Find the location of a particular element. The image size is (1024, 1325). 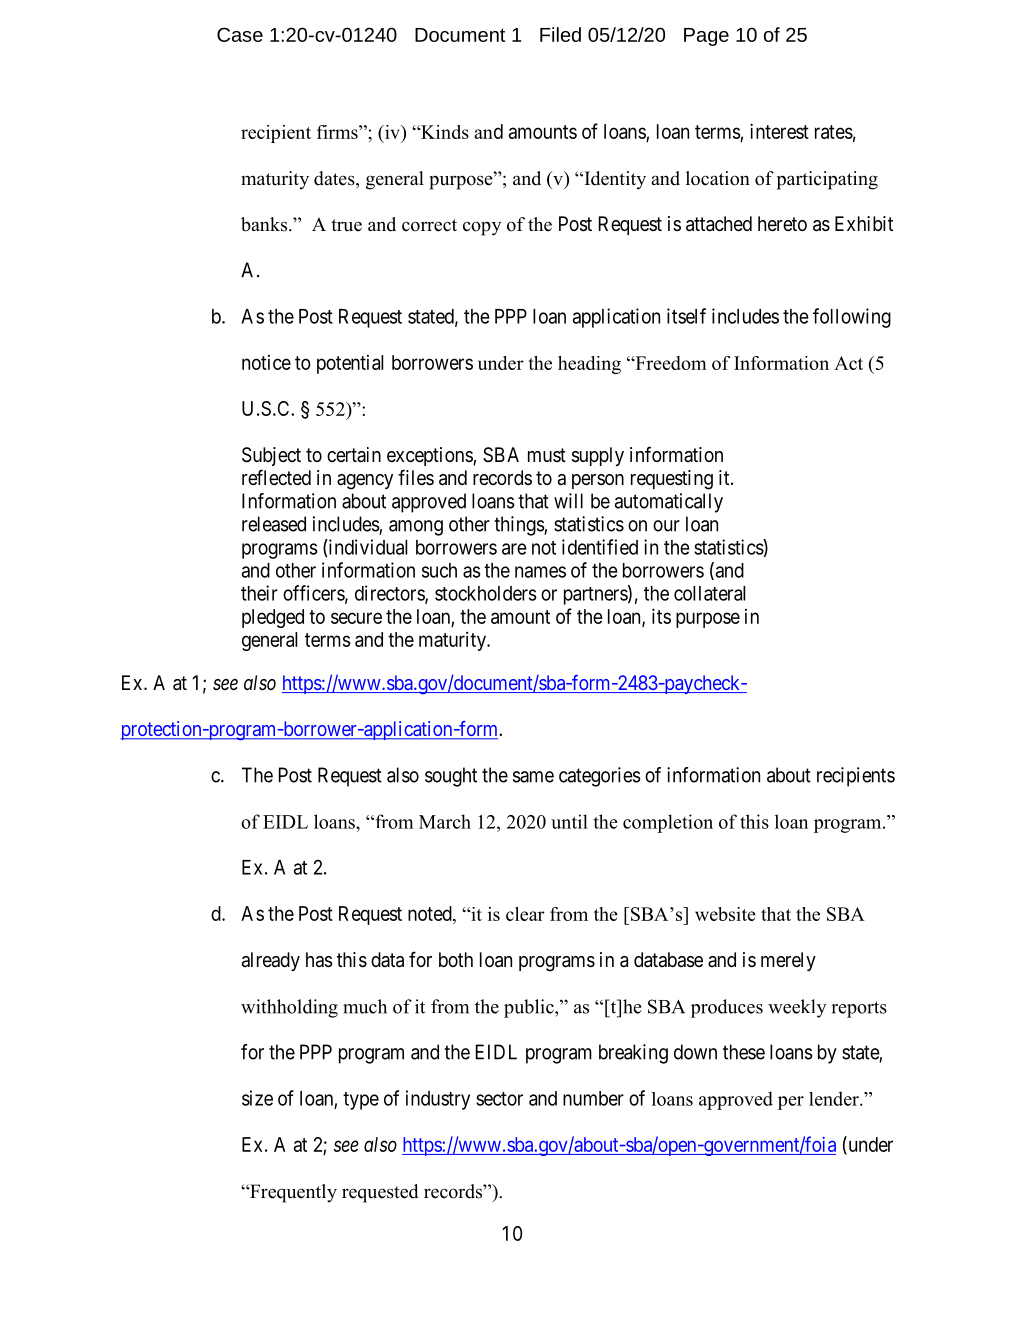

until is located at coordinates (569, 821).
